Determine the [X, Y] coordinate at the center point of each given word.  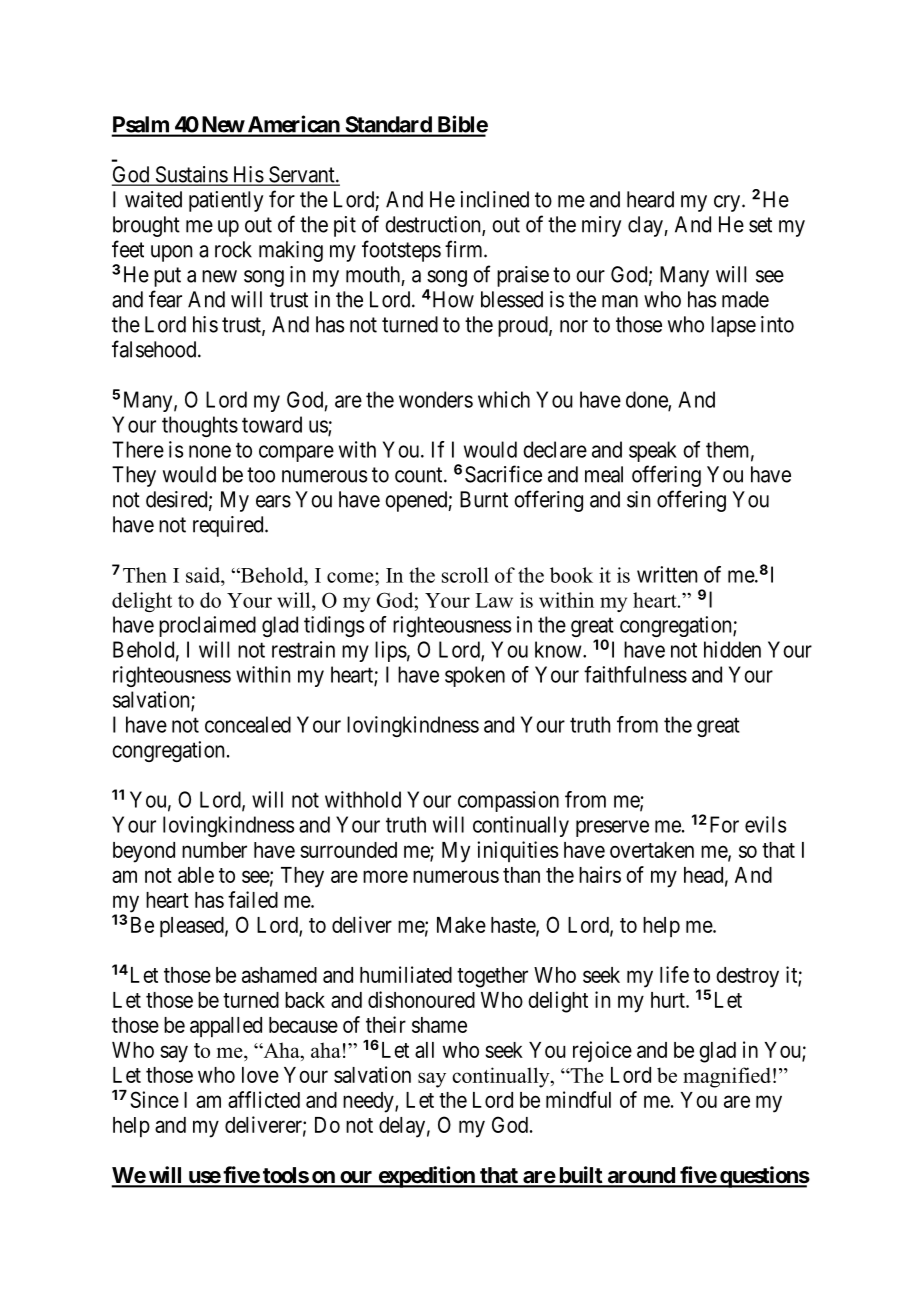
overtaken [652, 850]
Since [154, 1099]
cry [728, 203]
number [214, 850]
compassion [508, 801]
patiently [226, 201]
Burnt [484, 499]
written [667, 574]
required [229, 526]
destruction [434, 225]
